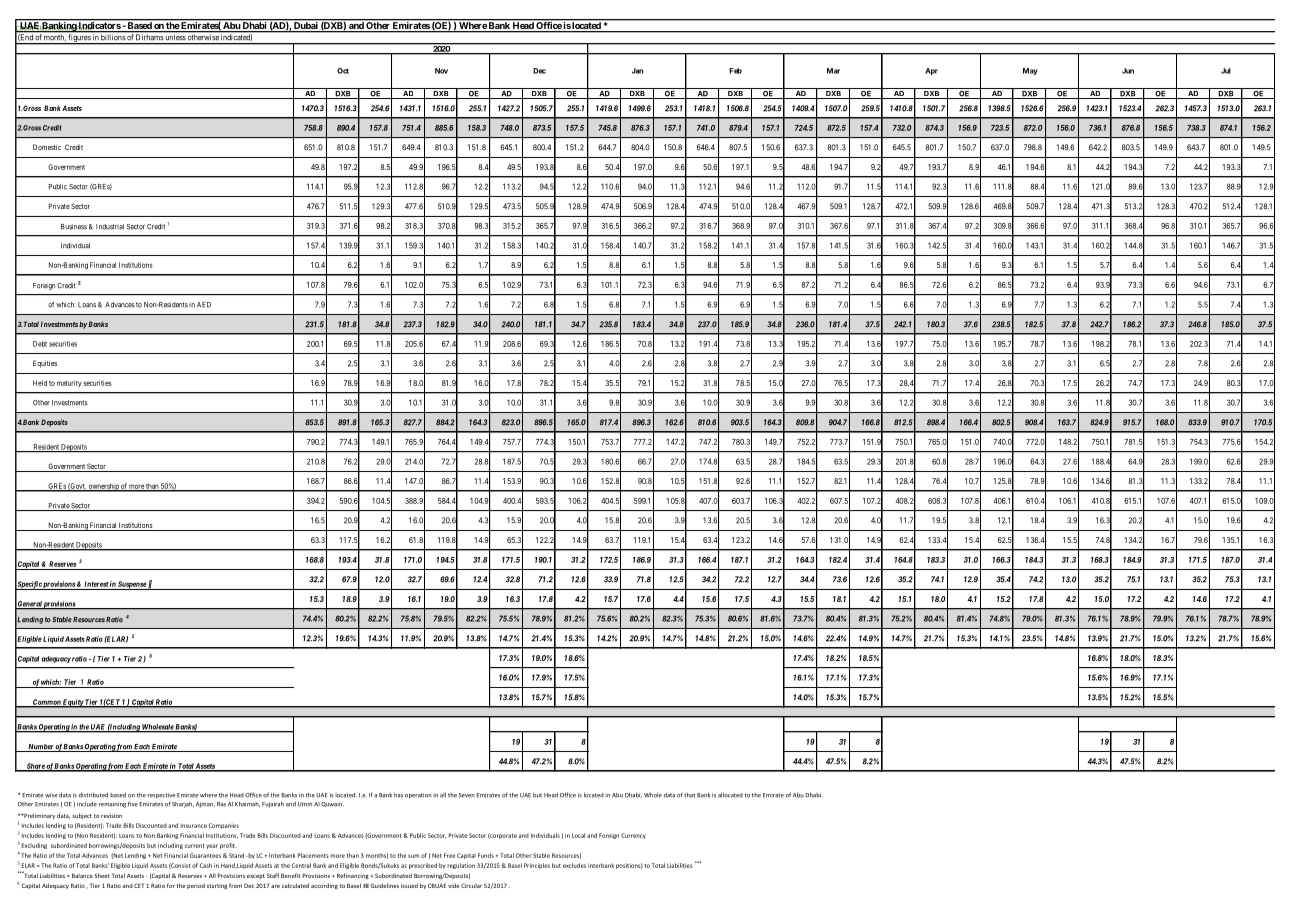 This document has height=924, width=1308. I want to click on Dubai, so click(306, 27).
